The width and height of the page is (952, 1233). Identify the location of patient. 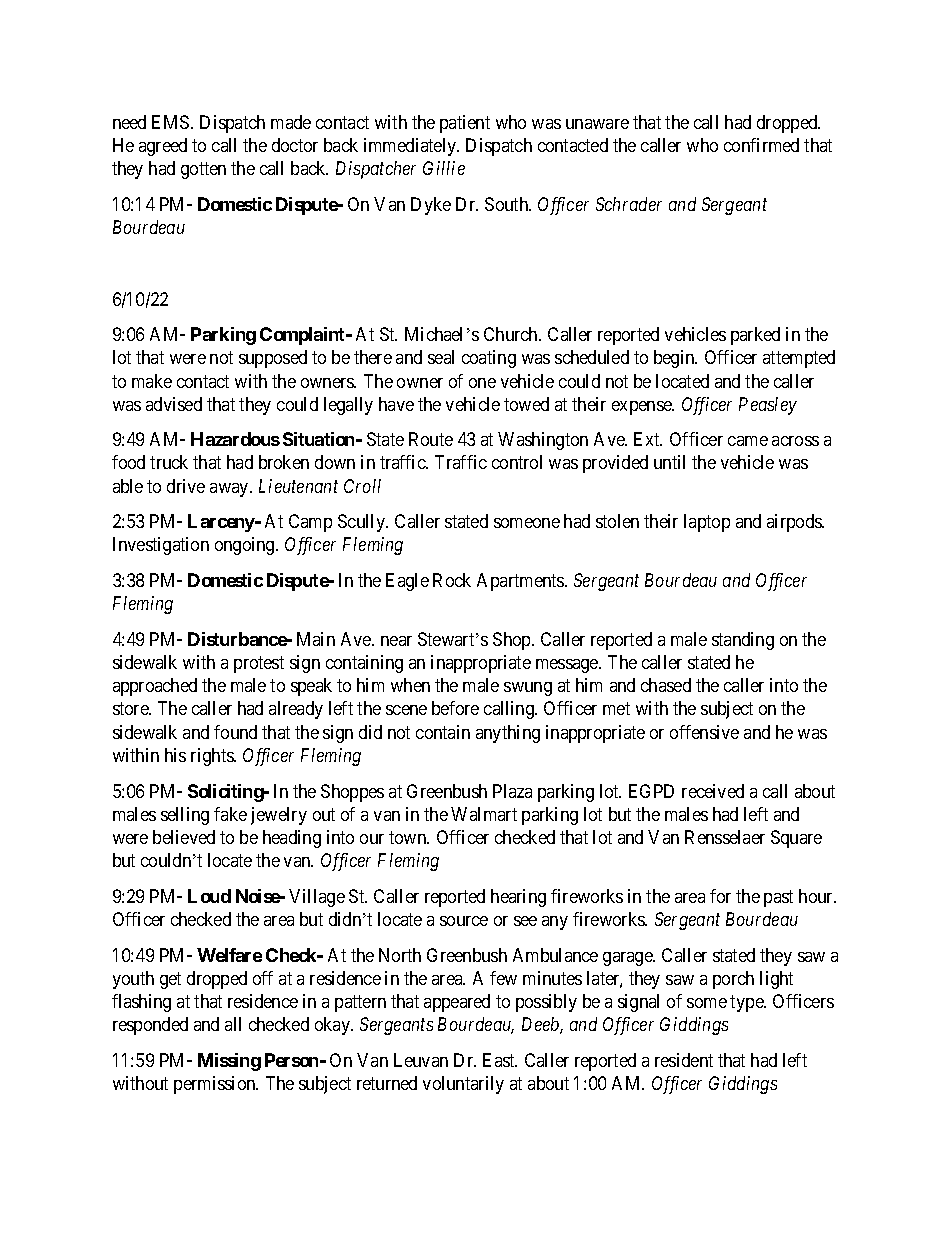
(465, 124).
